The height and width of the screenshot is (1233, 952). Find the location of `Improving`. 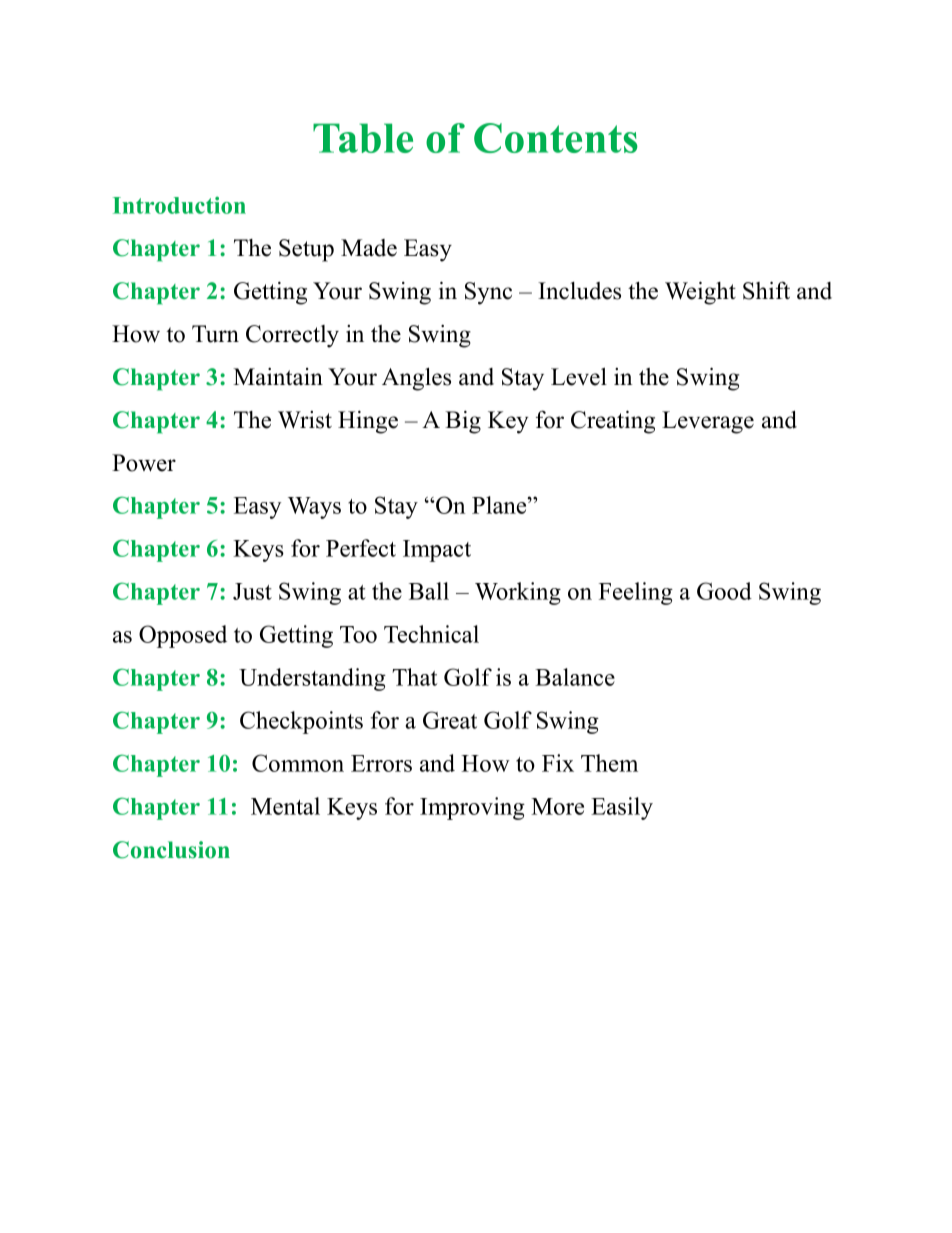

Improving is located at coordinates (472, 808).
